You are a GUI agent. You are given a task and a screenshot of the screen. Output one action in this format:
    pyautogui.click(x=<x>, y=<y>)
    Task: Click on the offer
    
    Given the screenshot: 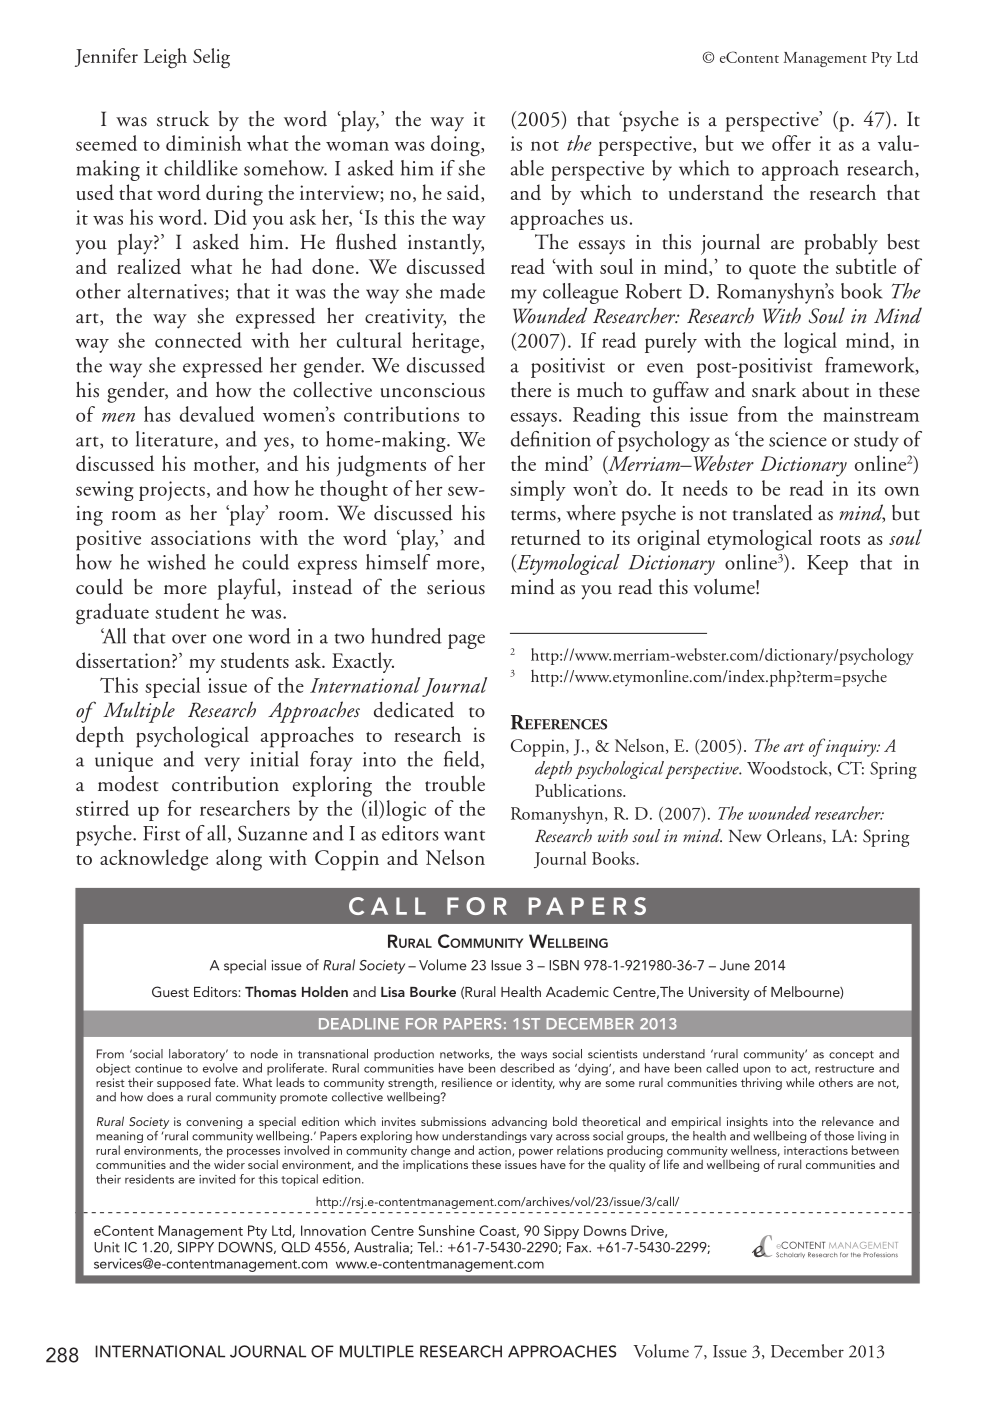 What is the action you would take?
    pyautogui.click(x=791, y=143)
